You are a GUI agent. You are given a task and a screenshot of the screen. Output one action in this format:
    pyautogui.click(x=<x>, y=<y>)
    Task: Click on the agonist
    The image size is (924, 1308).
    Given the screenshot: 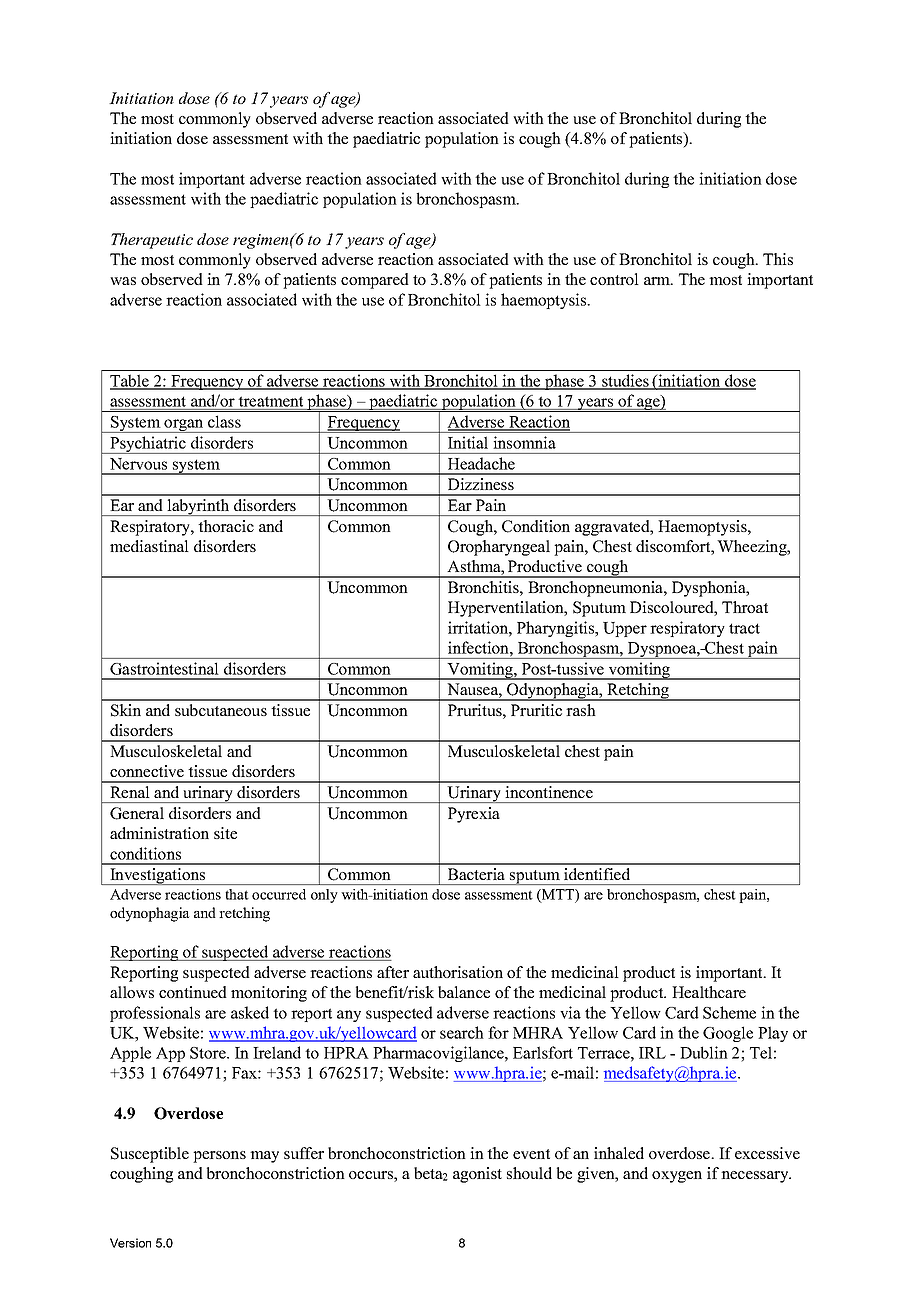 What is the action you would take?
    pyautogui.click(x=477, y=1175)
